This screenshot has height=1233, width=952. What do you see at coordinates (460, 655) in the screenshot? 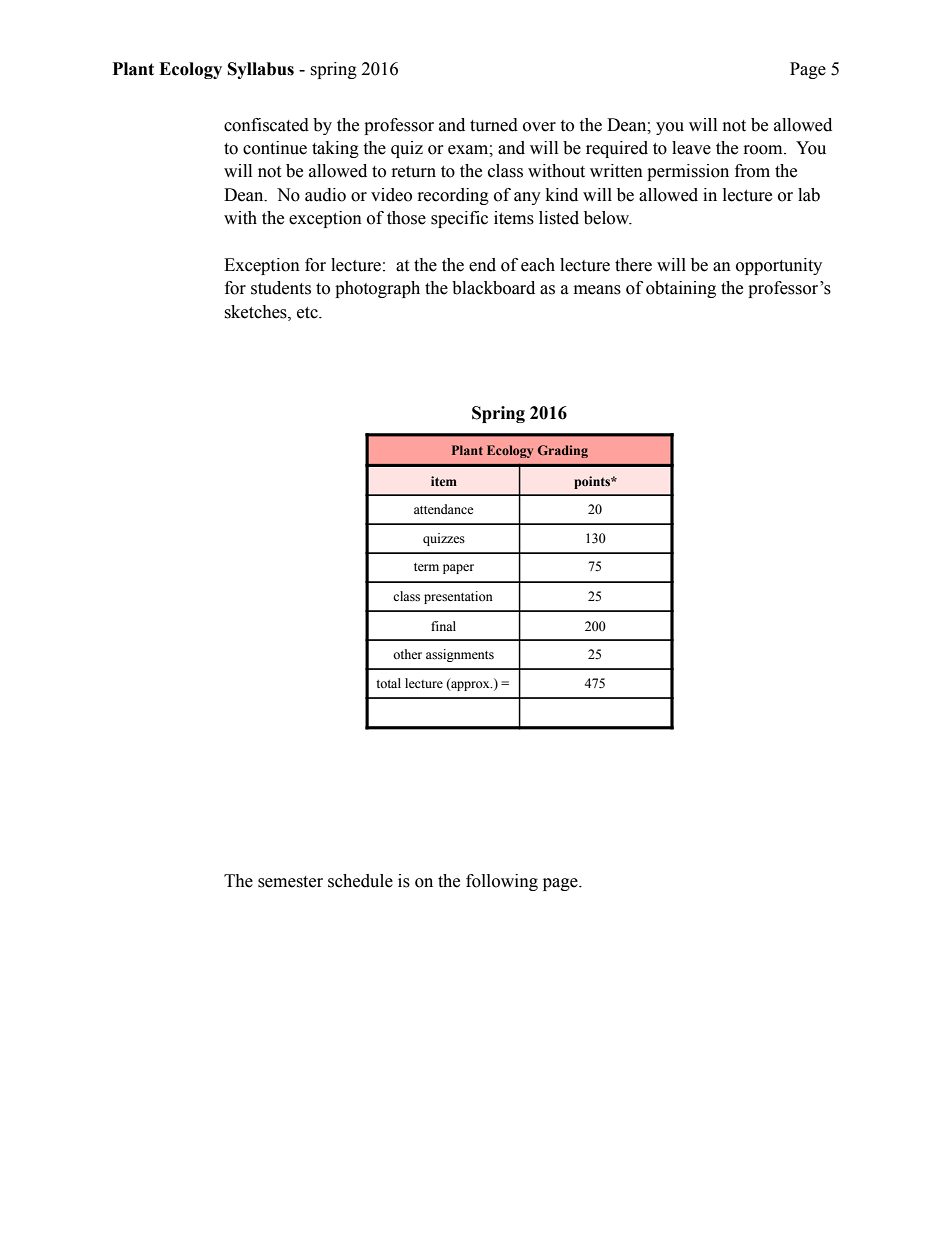
I see `assignments` at bounding box center [460, 655].
